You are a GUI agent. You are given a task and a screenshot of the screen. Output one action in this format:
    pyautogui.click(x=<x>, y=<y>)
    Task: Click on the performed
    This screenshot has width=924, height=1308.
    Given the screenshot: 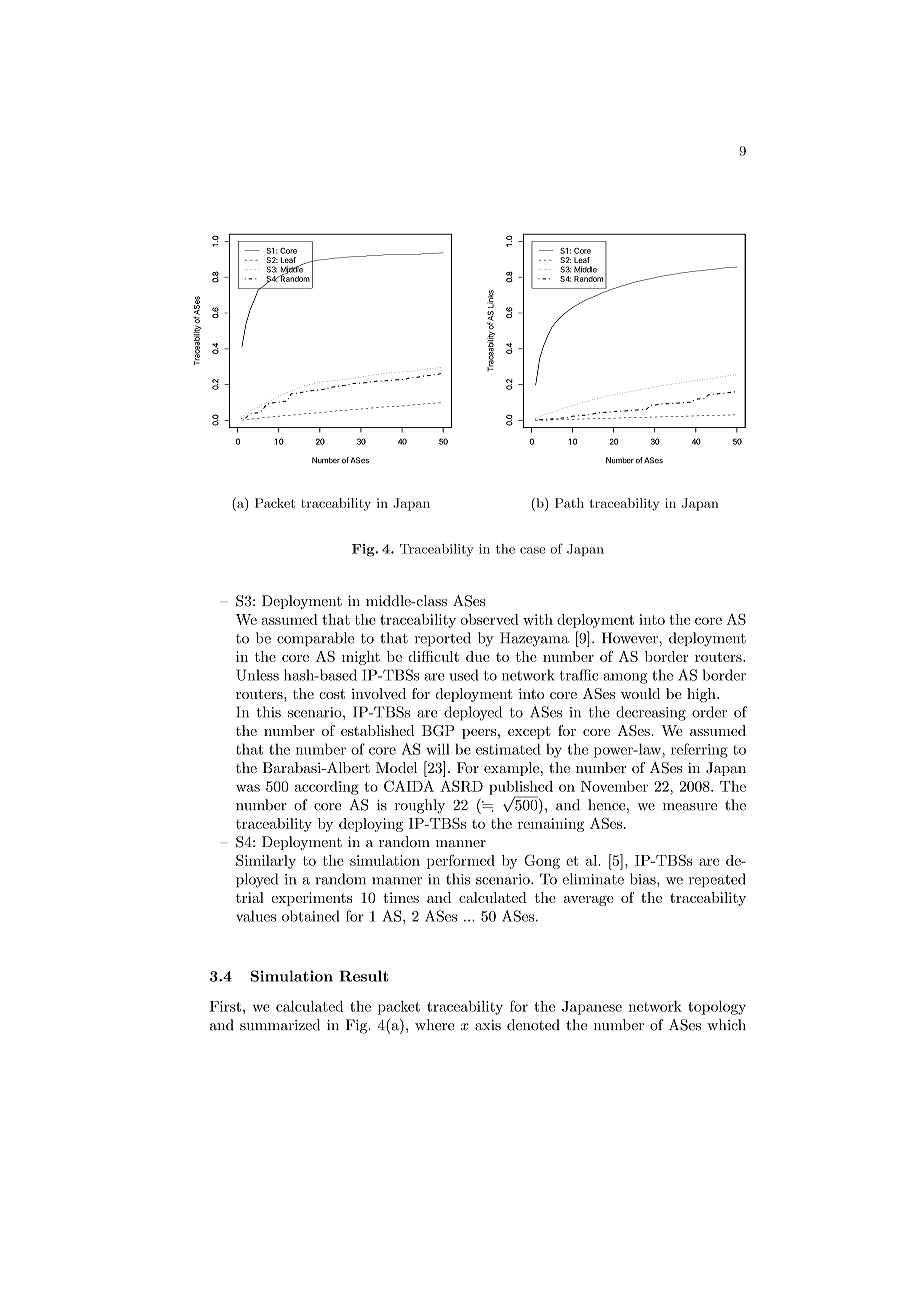 What is the action you would take?
    pyautogui.click(x=461, y=861)
